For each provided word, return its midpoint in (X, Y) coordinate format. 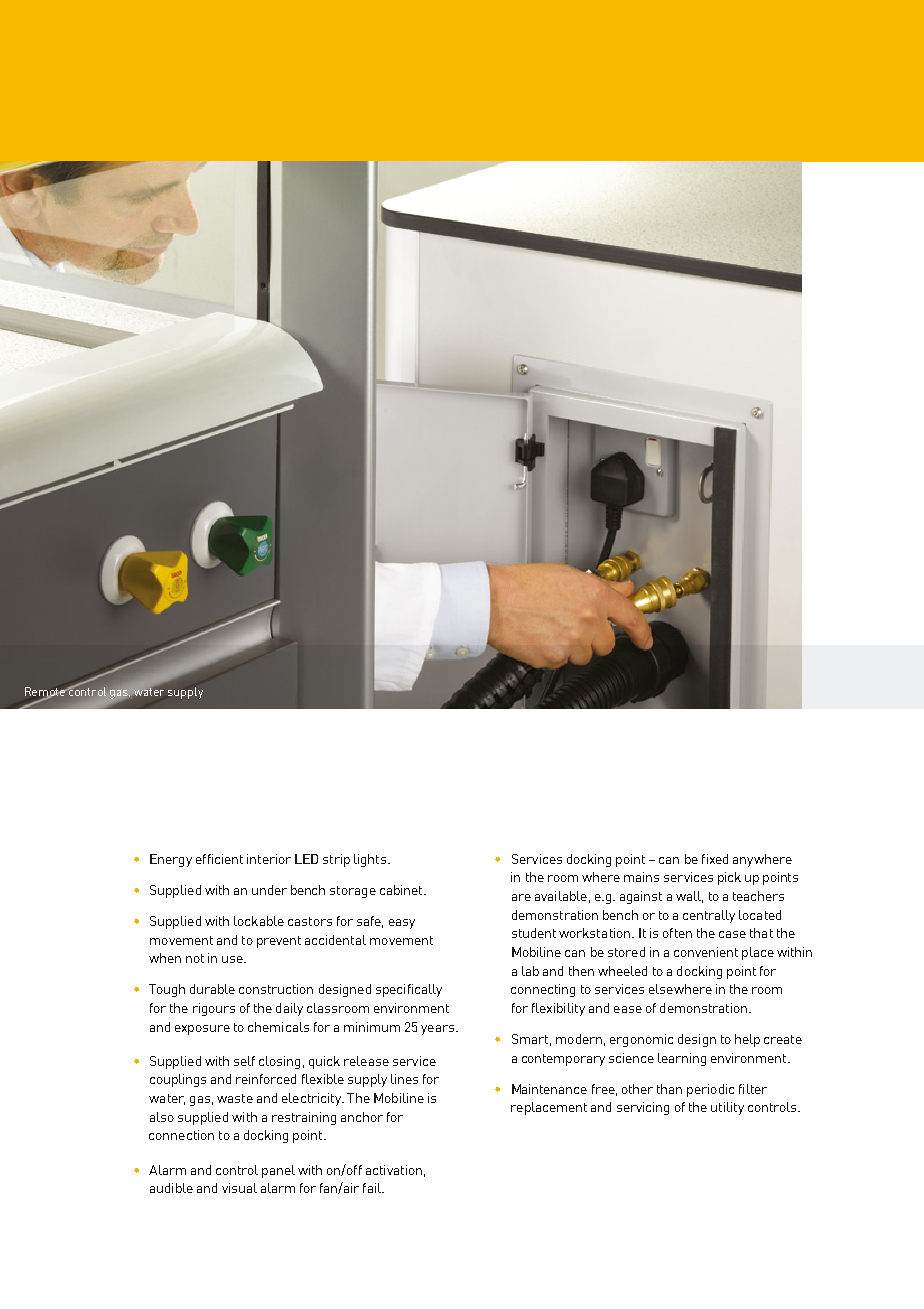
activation (394, 1170)
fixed (715, 859)
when (165, 958)
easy (402, 924)
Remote (46, 692)
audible (171, 1188)
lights (371, 860)
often (677, 933)
